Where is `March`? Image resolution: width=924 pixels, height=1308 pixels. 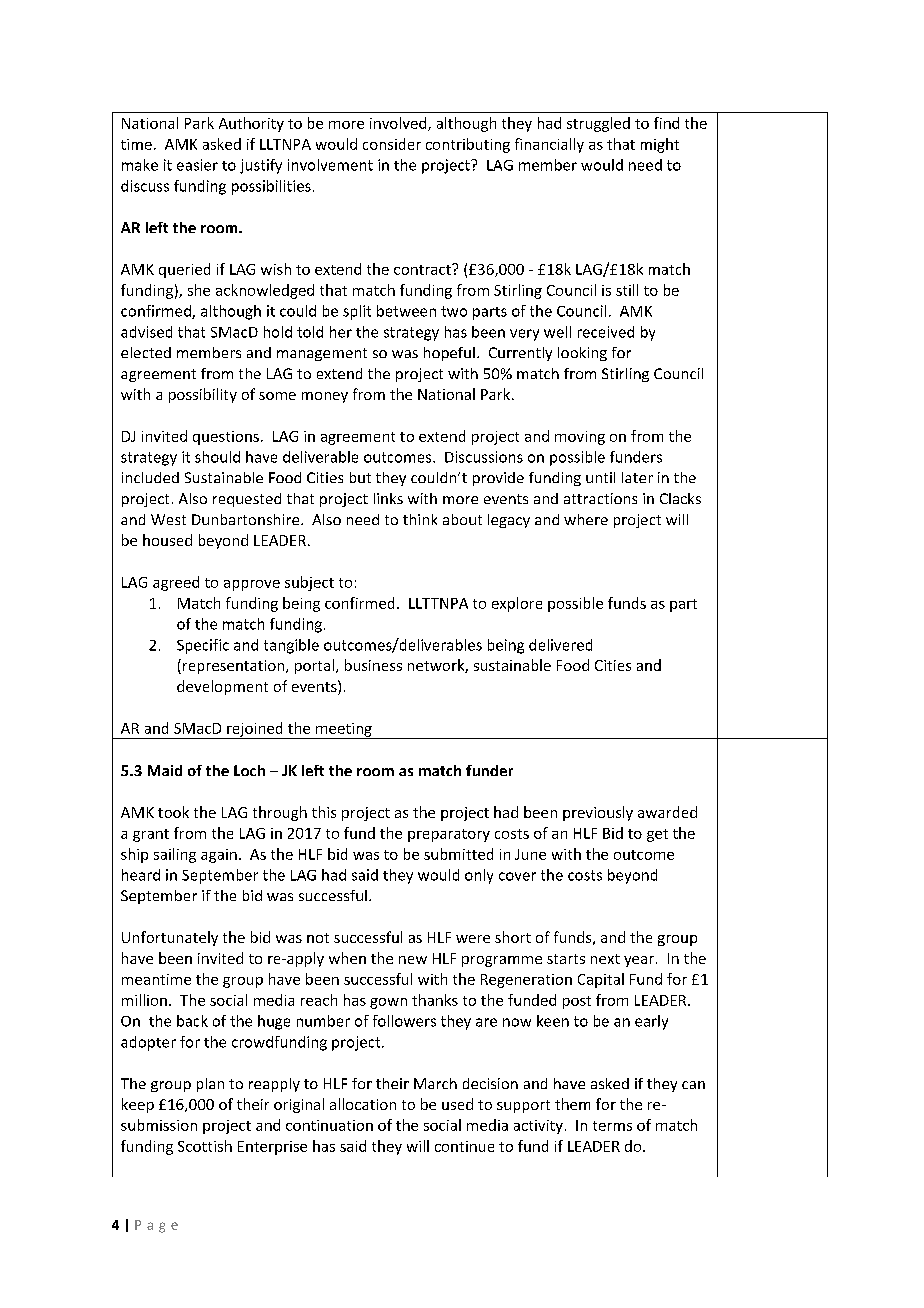
March is located at coordinates (435, 1083).
